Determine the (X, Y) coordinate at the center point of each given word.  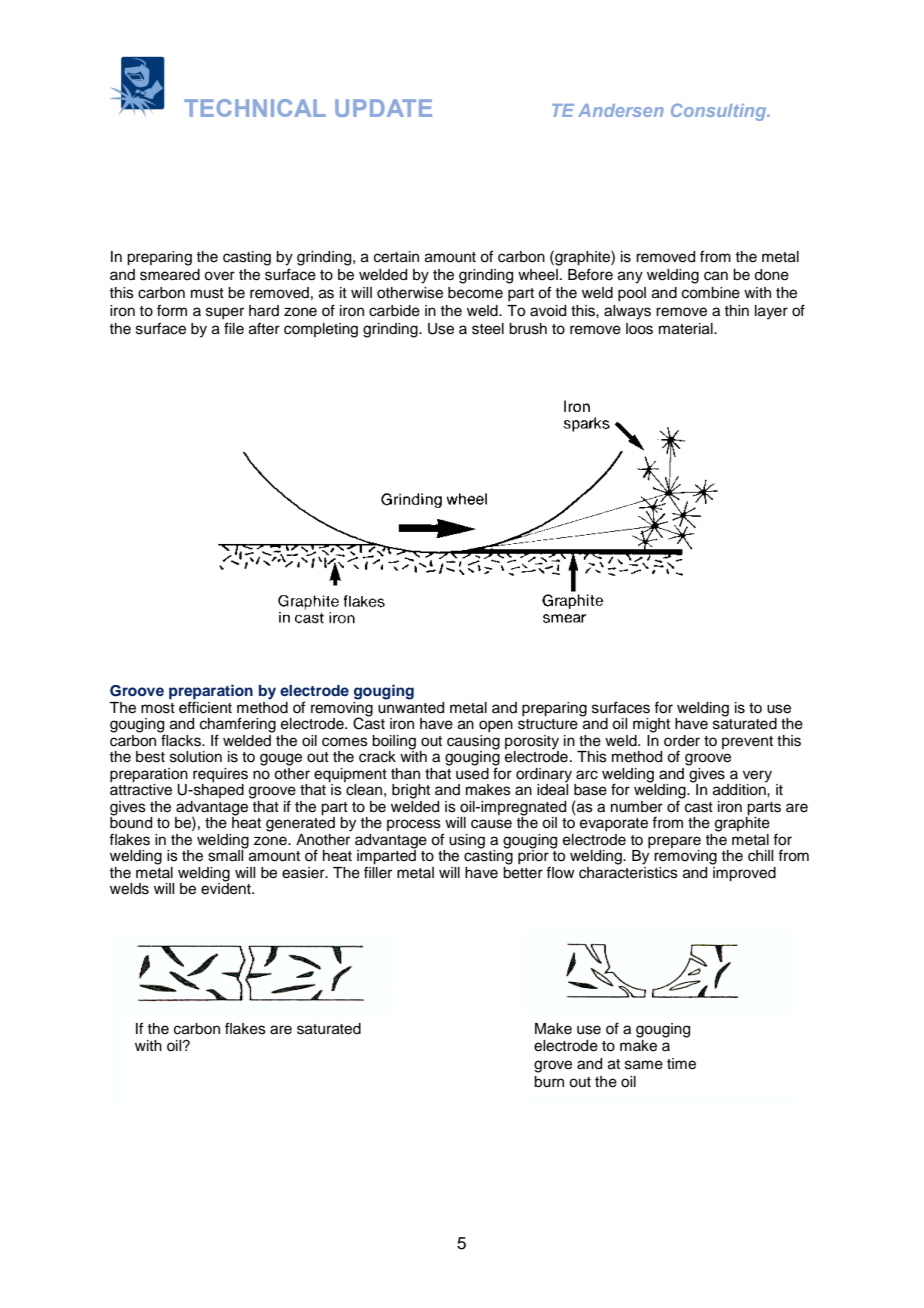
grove (553, 1066)
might (651, 725)
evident (227, 888)
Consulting (720, 112)
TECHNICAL (255, 108)
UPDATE (383, 108)
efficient (205, 706)
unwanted (411, 706)
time (681, 1064)
